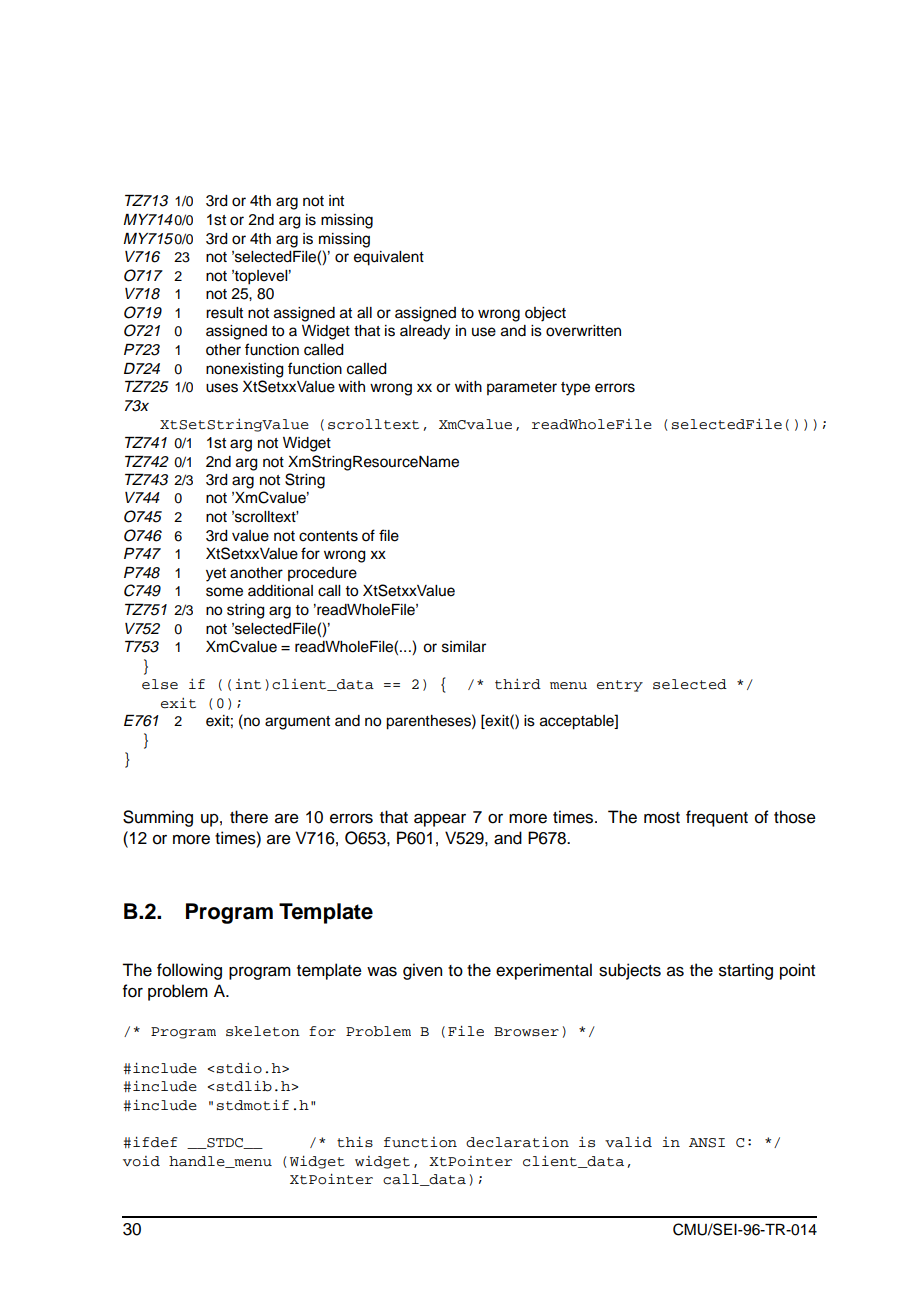 The image size is (924, 1308). What do you see at coordinates (155, 1142) in the document?
I see `ifdef` at bounding box center [155, 1142].
